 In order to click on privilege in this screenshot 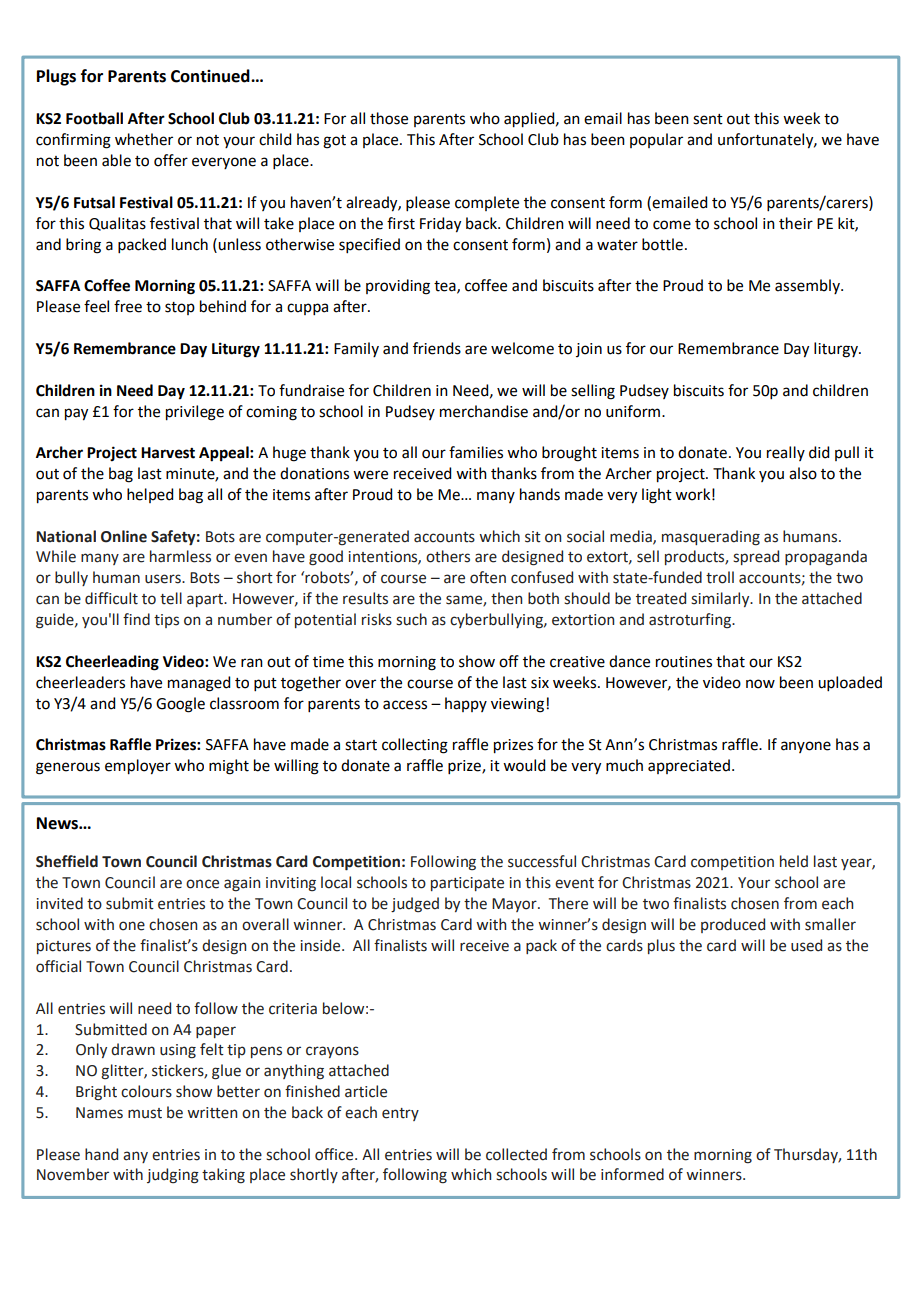, I will do `click(195, 413)`.
